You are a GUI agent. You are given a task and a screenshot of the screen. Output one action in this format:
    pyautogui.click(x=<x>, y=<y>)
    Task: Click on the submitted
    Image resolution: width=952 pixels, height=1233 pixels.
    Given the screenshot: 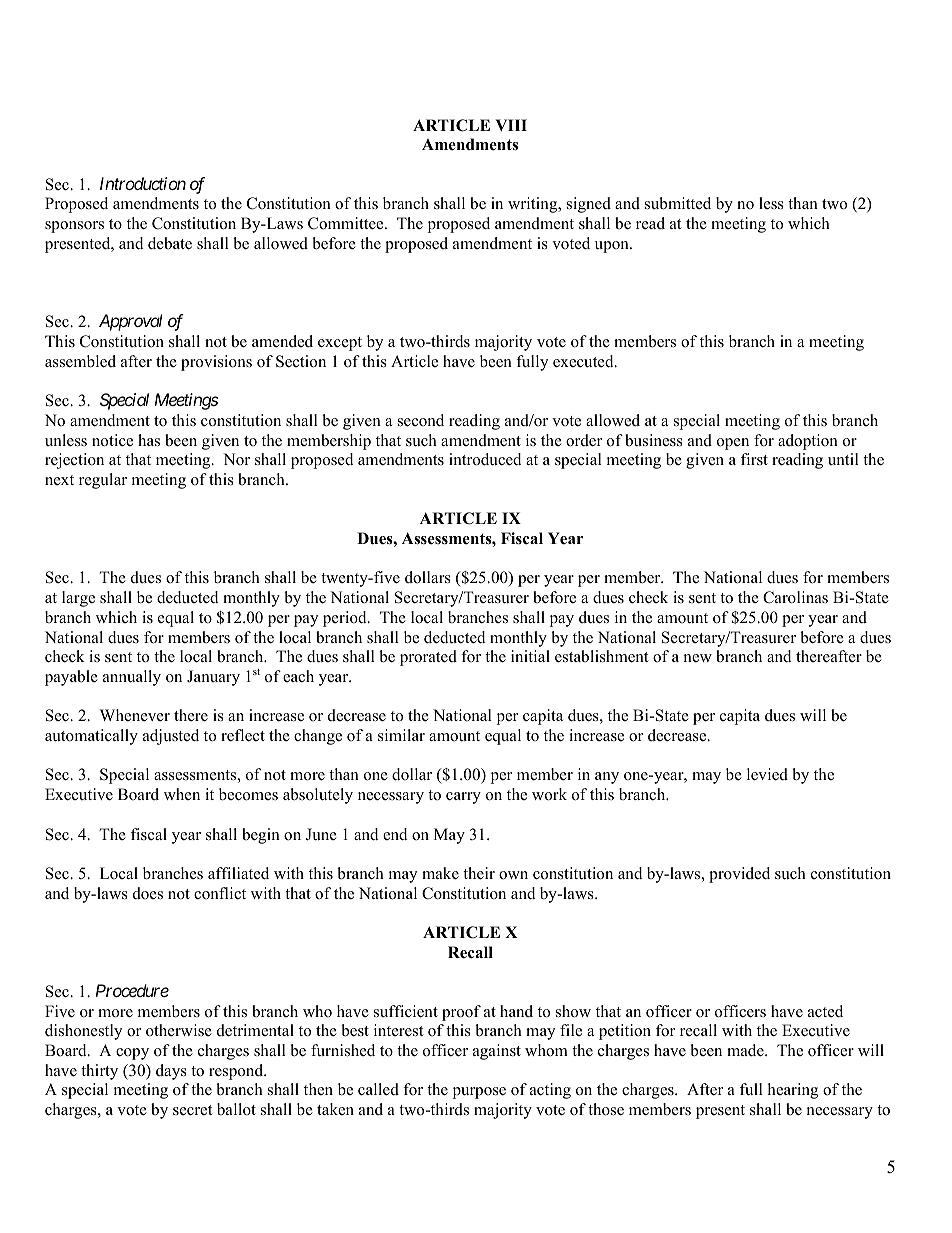 What is the action you would take?
    pyautogui.click(x=678, y=203)
